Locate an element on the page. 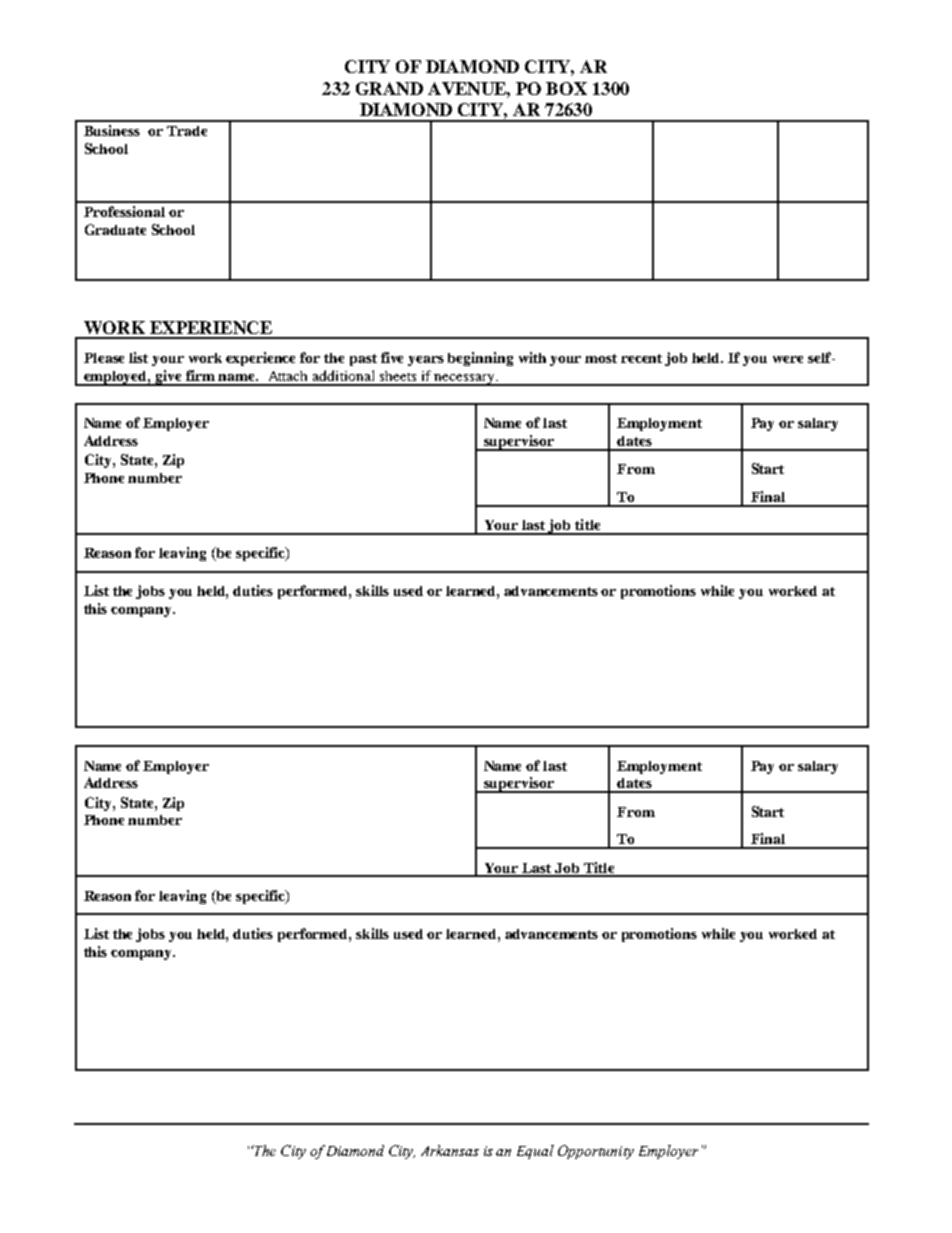  sheets is located at coordinates (398, 376).
